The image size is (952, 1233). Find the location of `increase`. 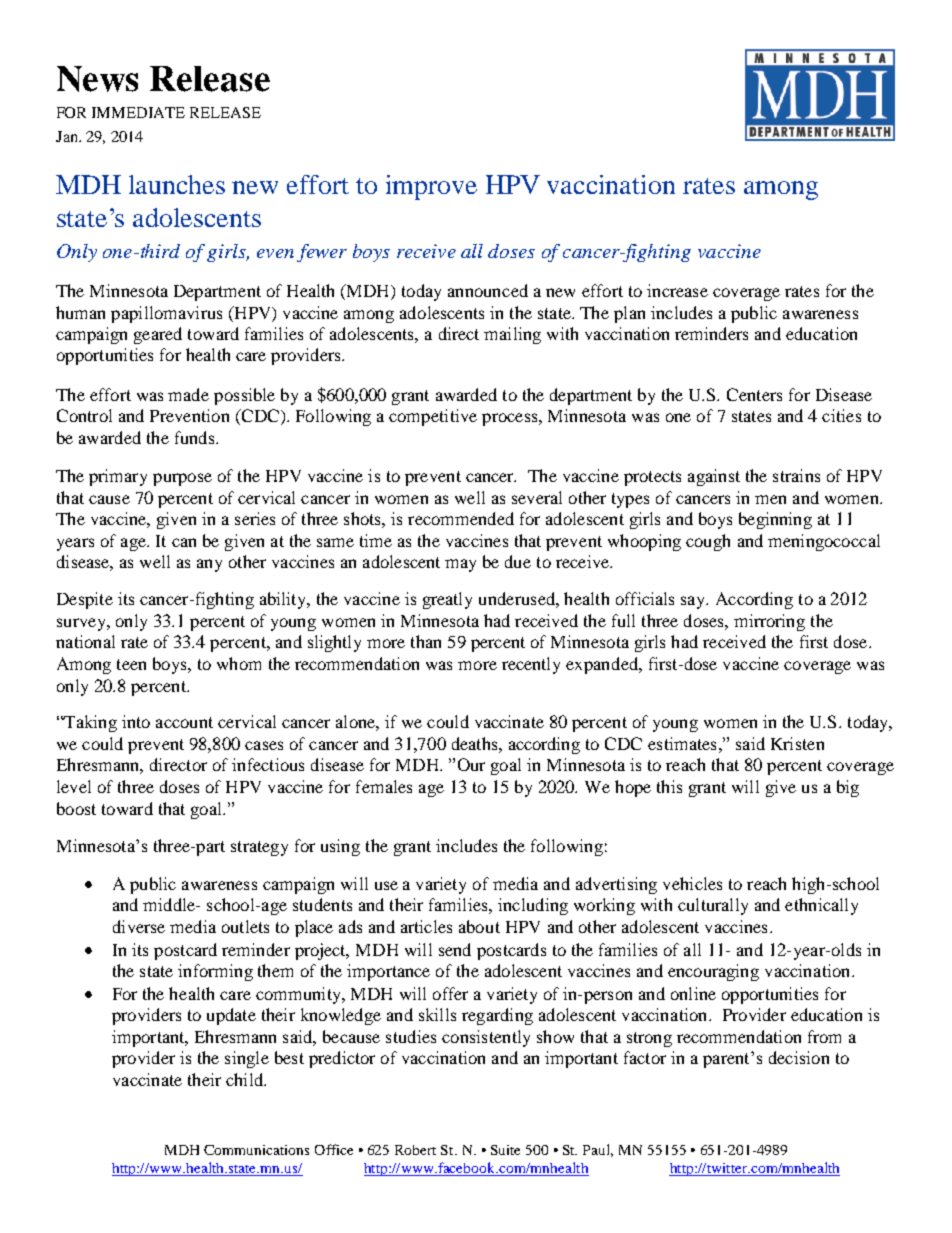

increase is located at coordinates (677, 290).
